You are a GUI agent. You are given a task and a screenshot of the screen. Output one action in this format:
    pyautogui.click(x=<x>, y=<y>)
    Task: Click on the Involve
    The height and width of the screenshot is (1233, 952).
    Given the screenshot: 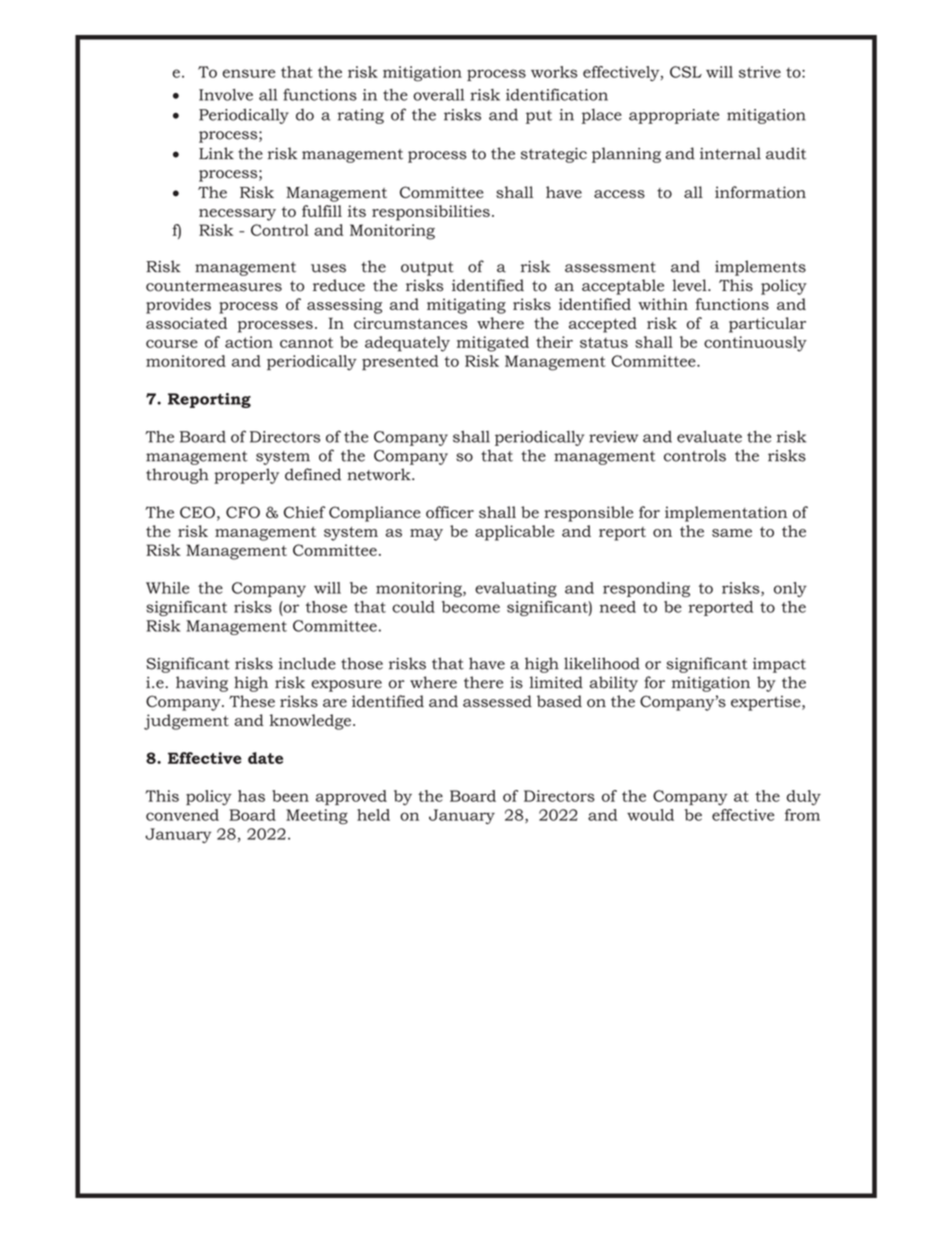 What is the action you would take?
    pyautogui.click(x=226, y=95)
